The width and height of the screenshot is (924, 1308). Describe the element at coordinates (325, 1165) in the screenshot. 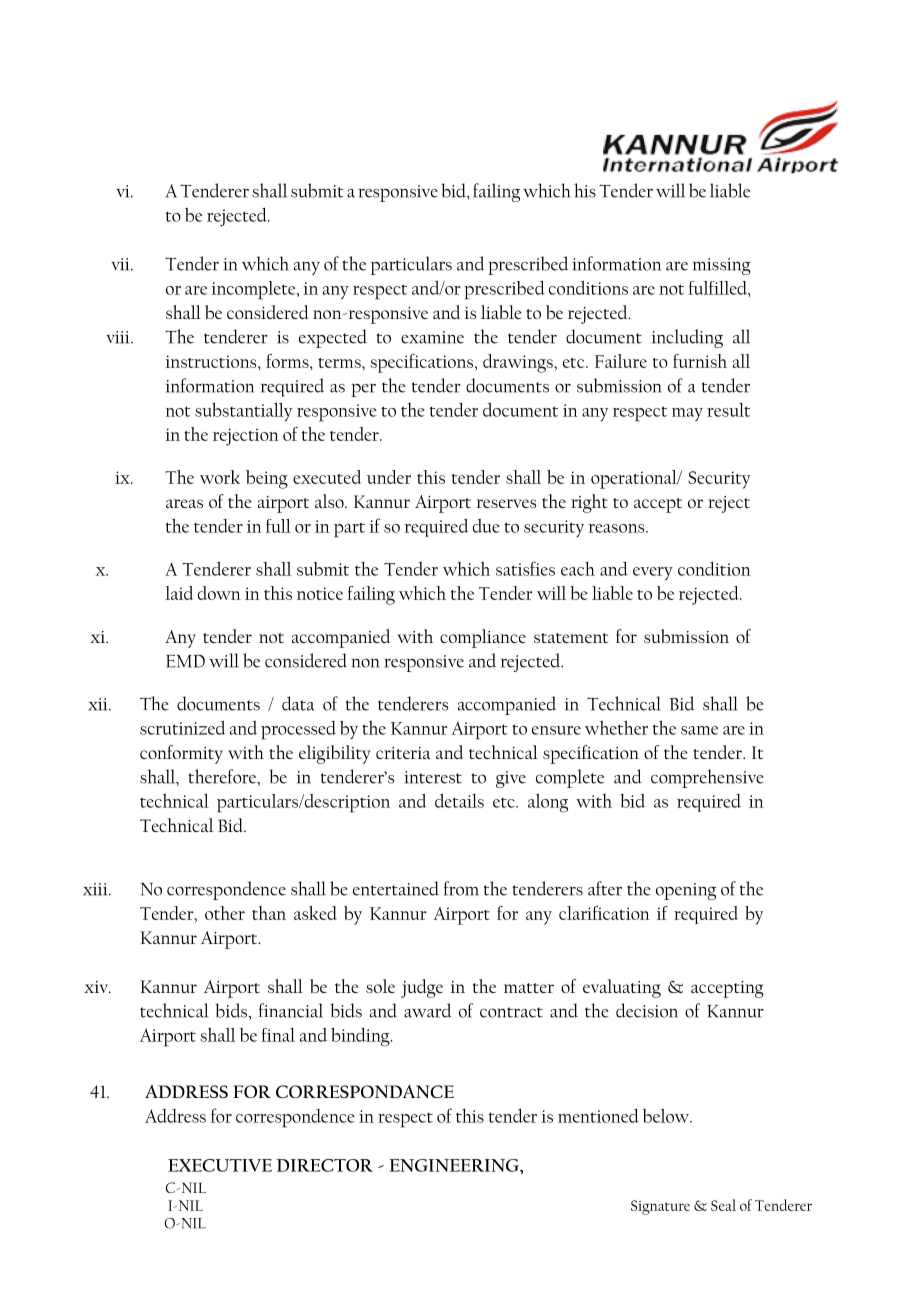

I see `DIRECTOR` at that location.
